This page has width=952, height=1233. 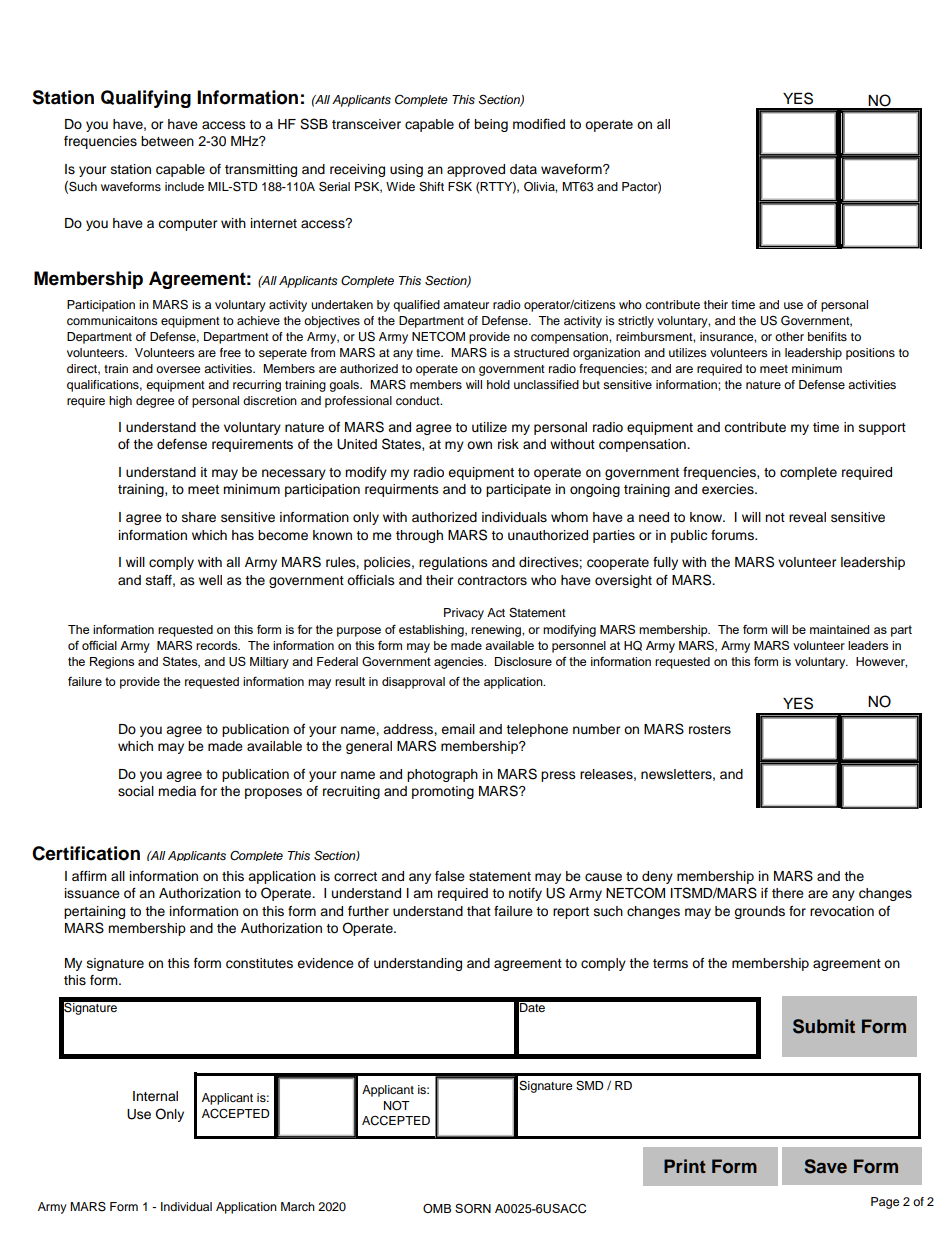 What do you see at coordinates (218, 645) in the page?
I see `records` at bounding box center [218, 645].
